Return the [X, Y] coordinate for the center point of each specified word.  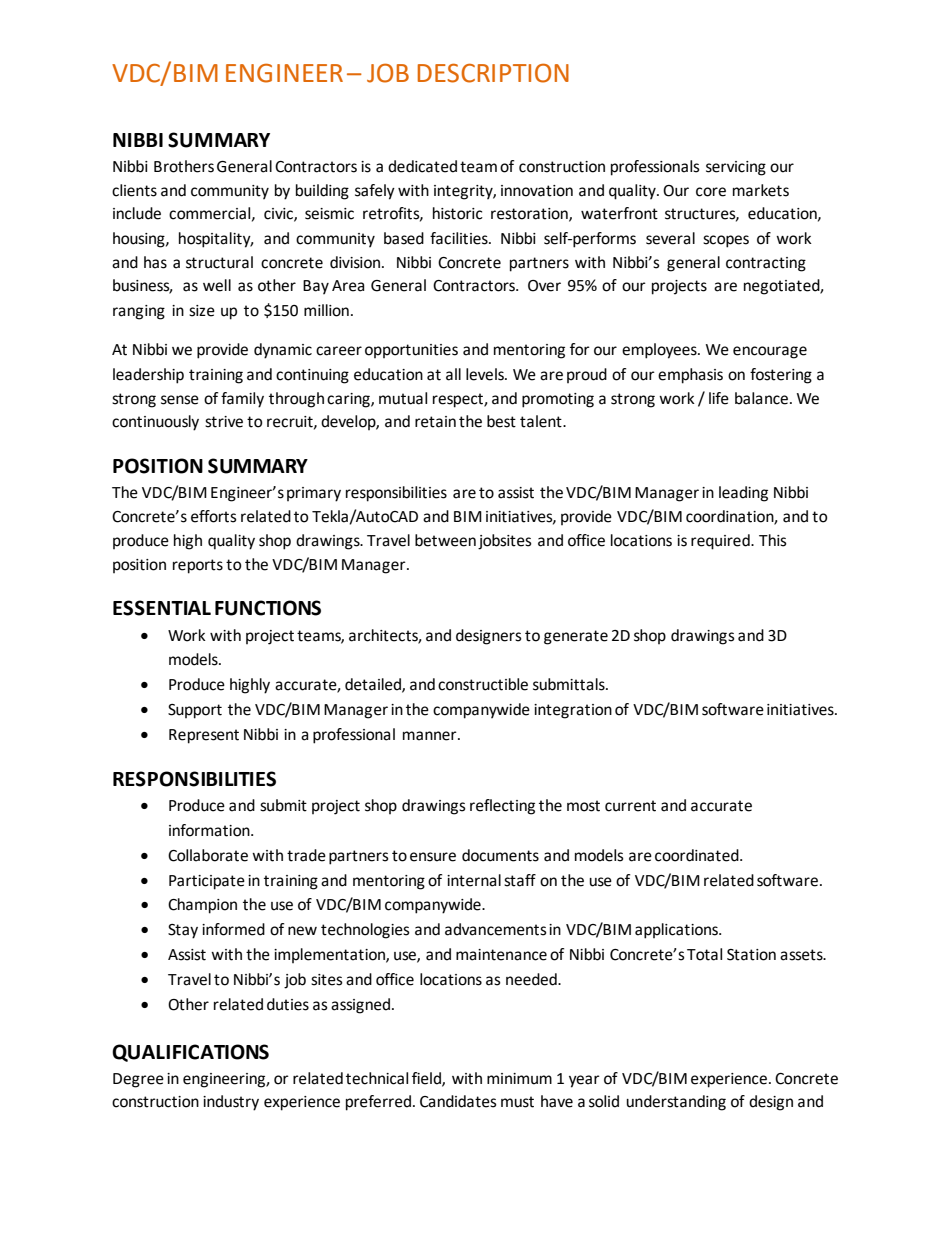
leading [743, 494]
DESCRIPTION [493, 73]
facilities [460, 238]
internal [474, 880]
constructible [483, 684]
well [217, 285]
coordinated [698, 855]
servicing [736, 168]
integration [573, 711]
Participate [207, 882]
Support [195, 711]
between [445, 540]
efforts [214, 516]
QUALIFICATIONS [190, 1053]
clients [134, 190]
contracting [766, 264]
